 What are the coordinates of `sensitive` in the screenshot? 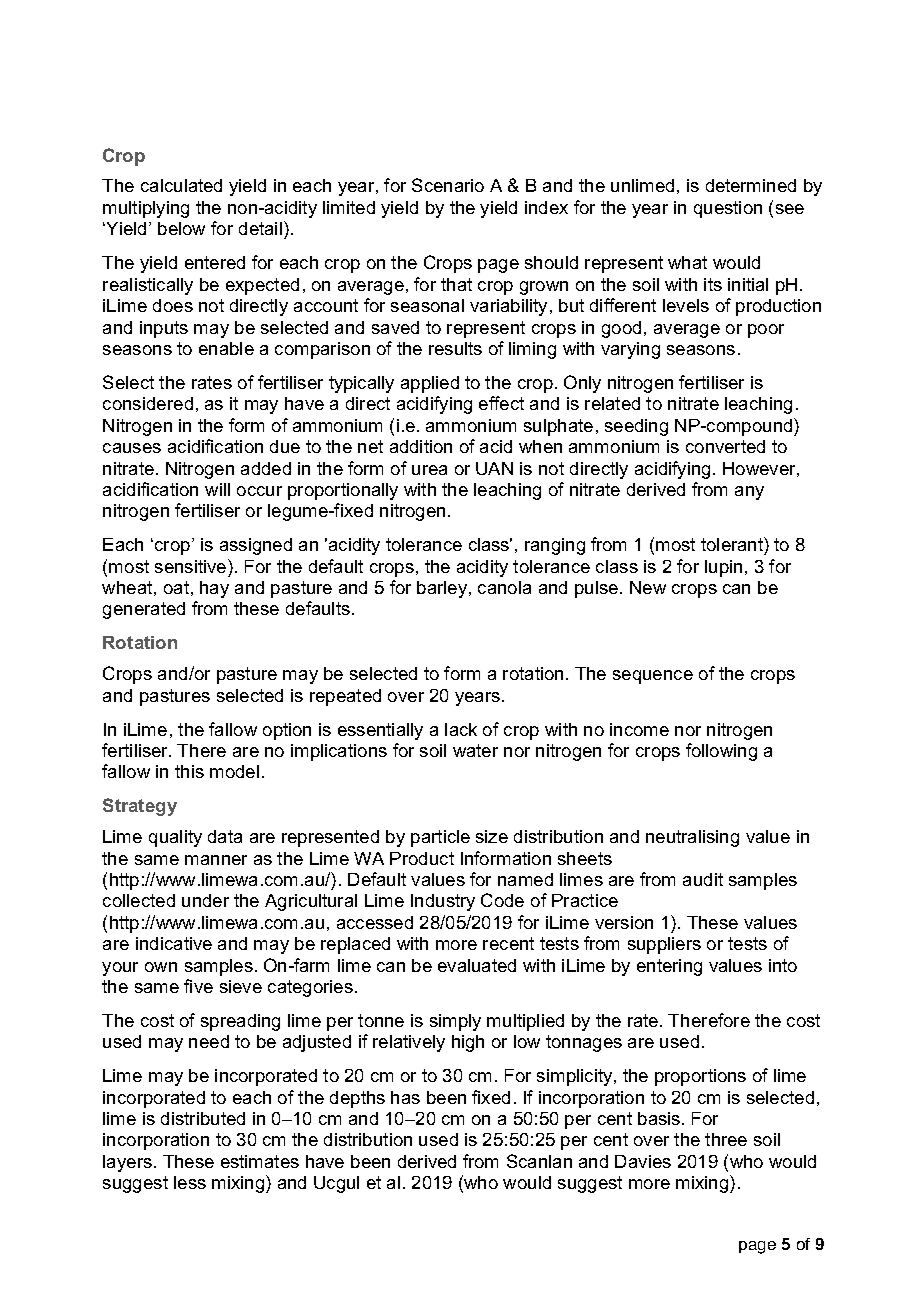 It's located at (190, 566).
